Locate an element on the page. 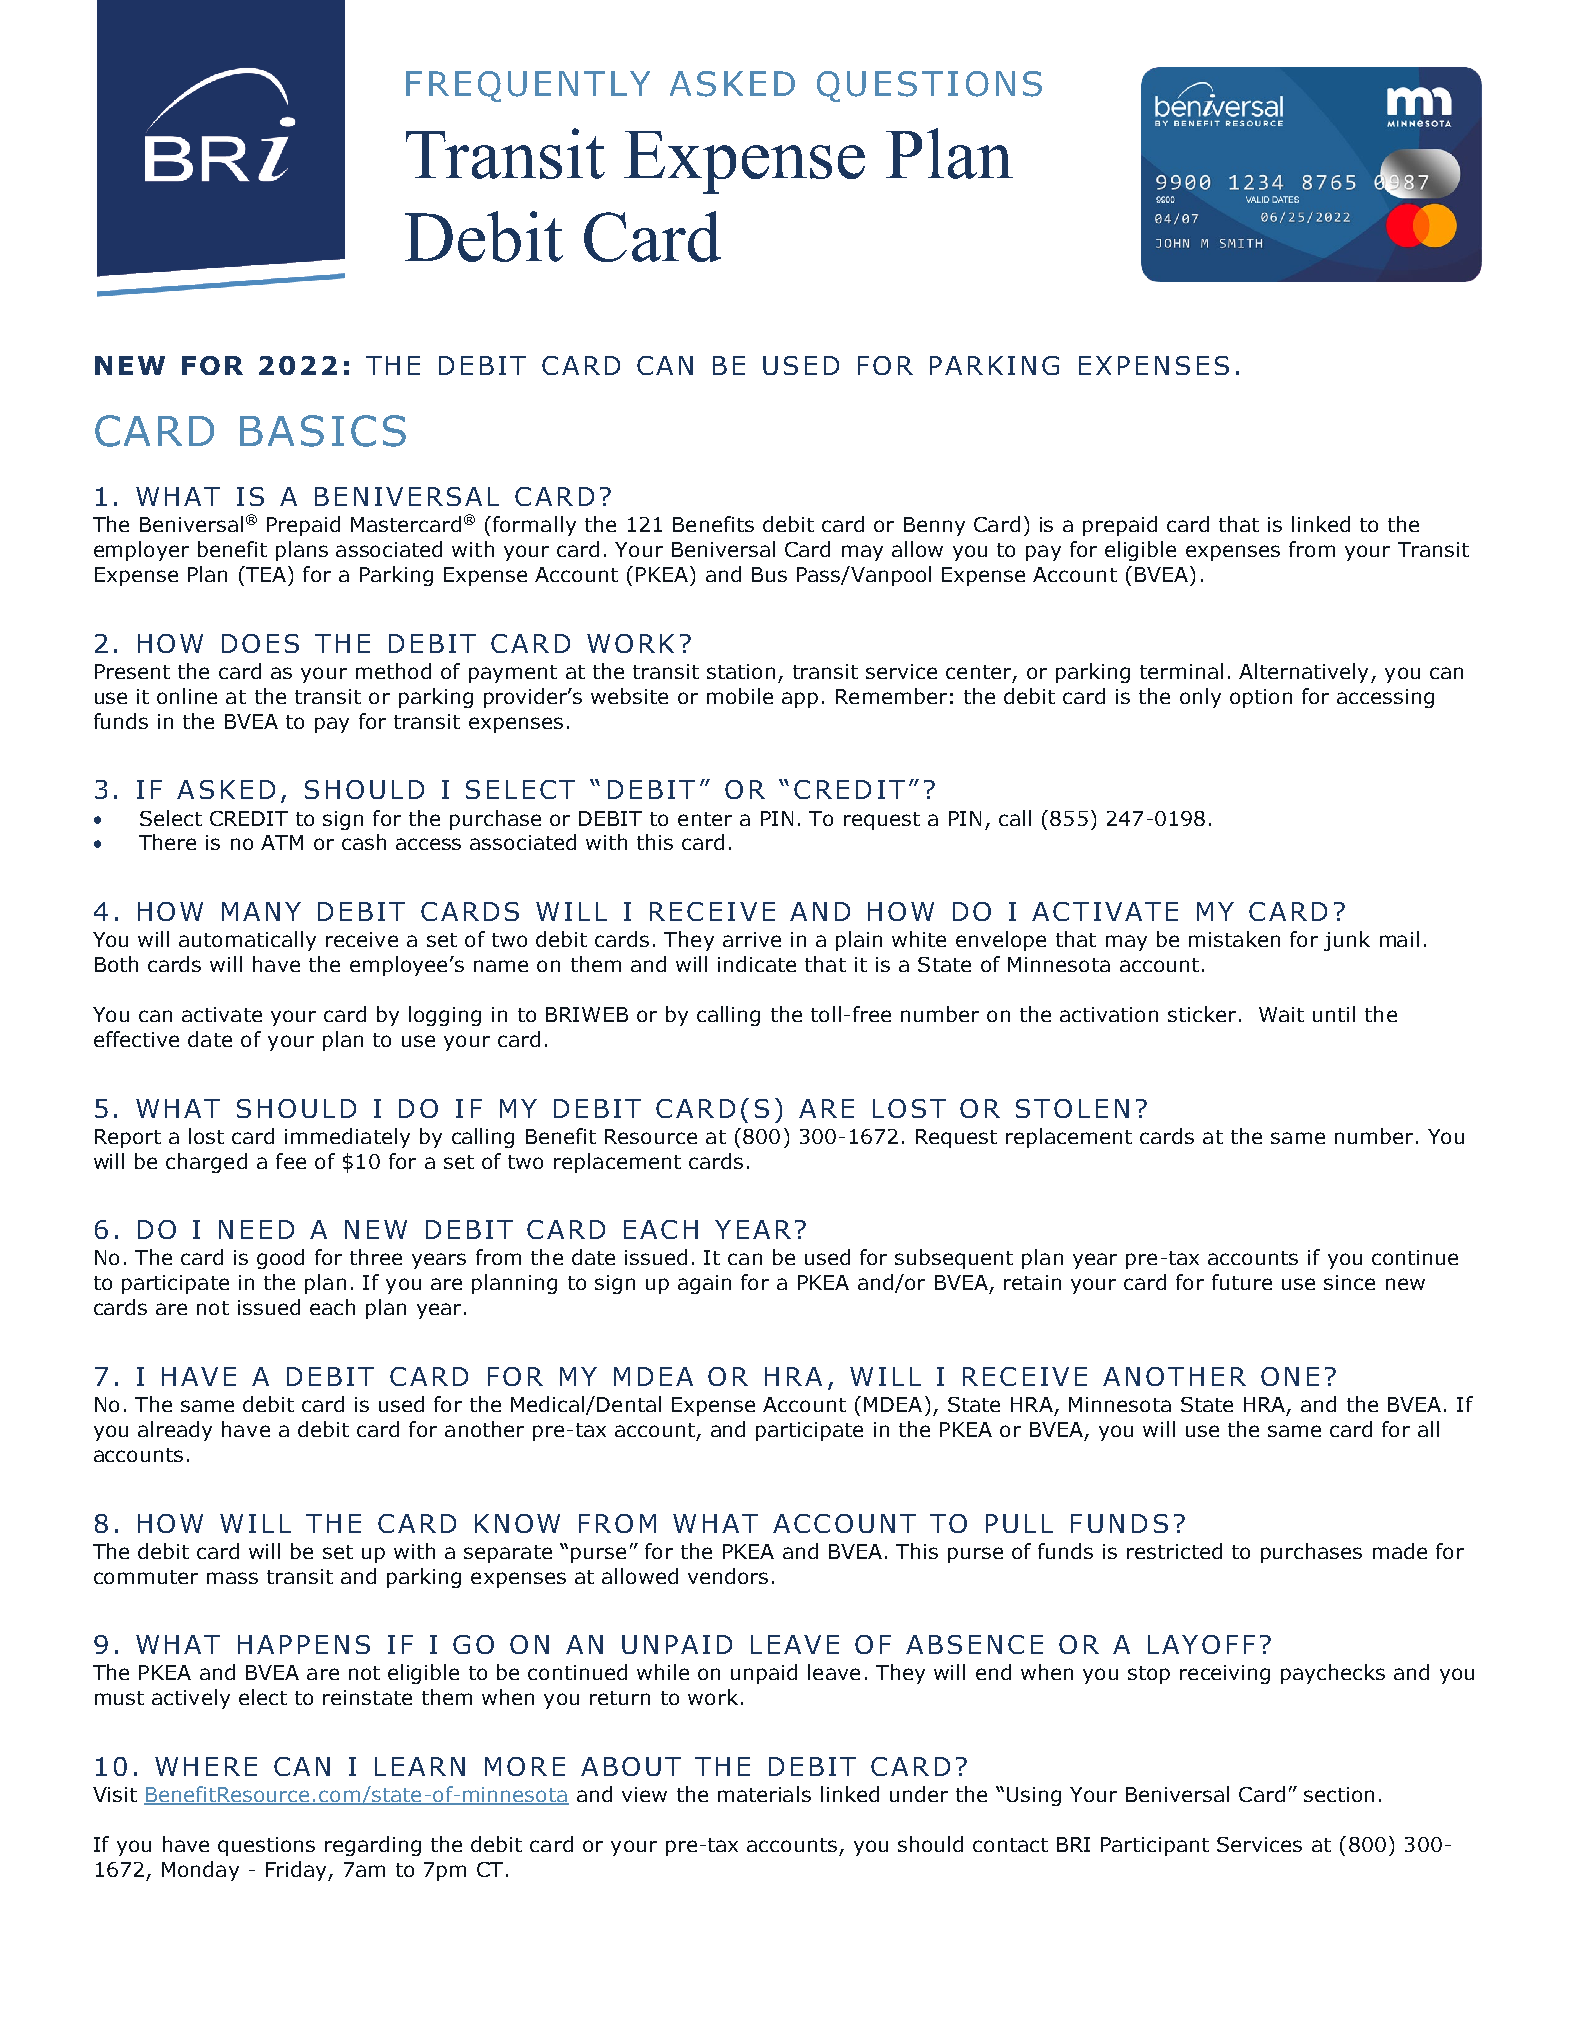 Image resolution: width=1574 pixels, height=2036 pixels. mistaken is located at coordinates (1234, 939).
